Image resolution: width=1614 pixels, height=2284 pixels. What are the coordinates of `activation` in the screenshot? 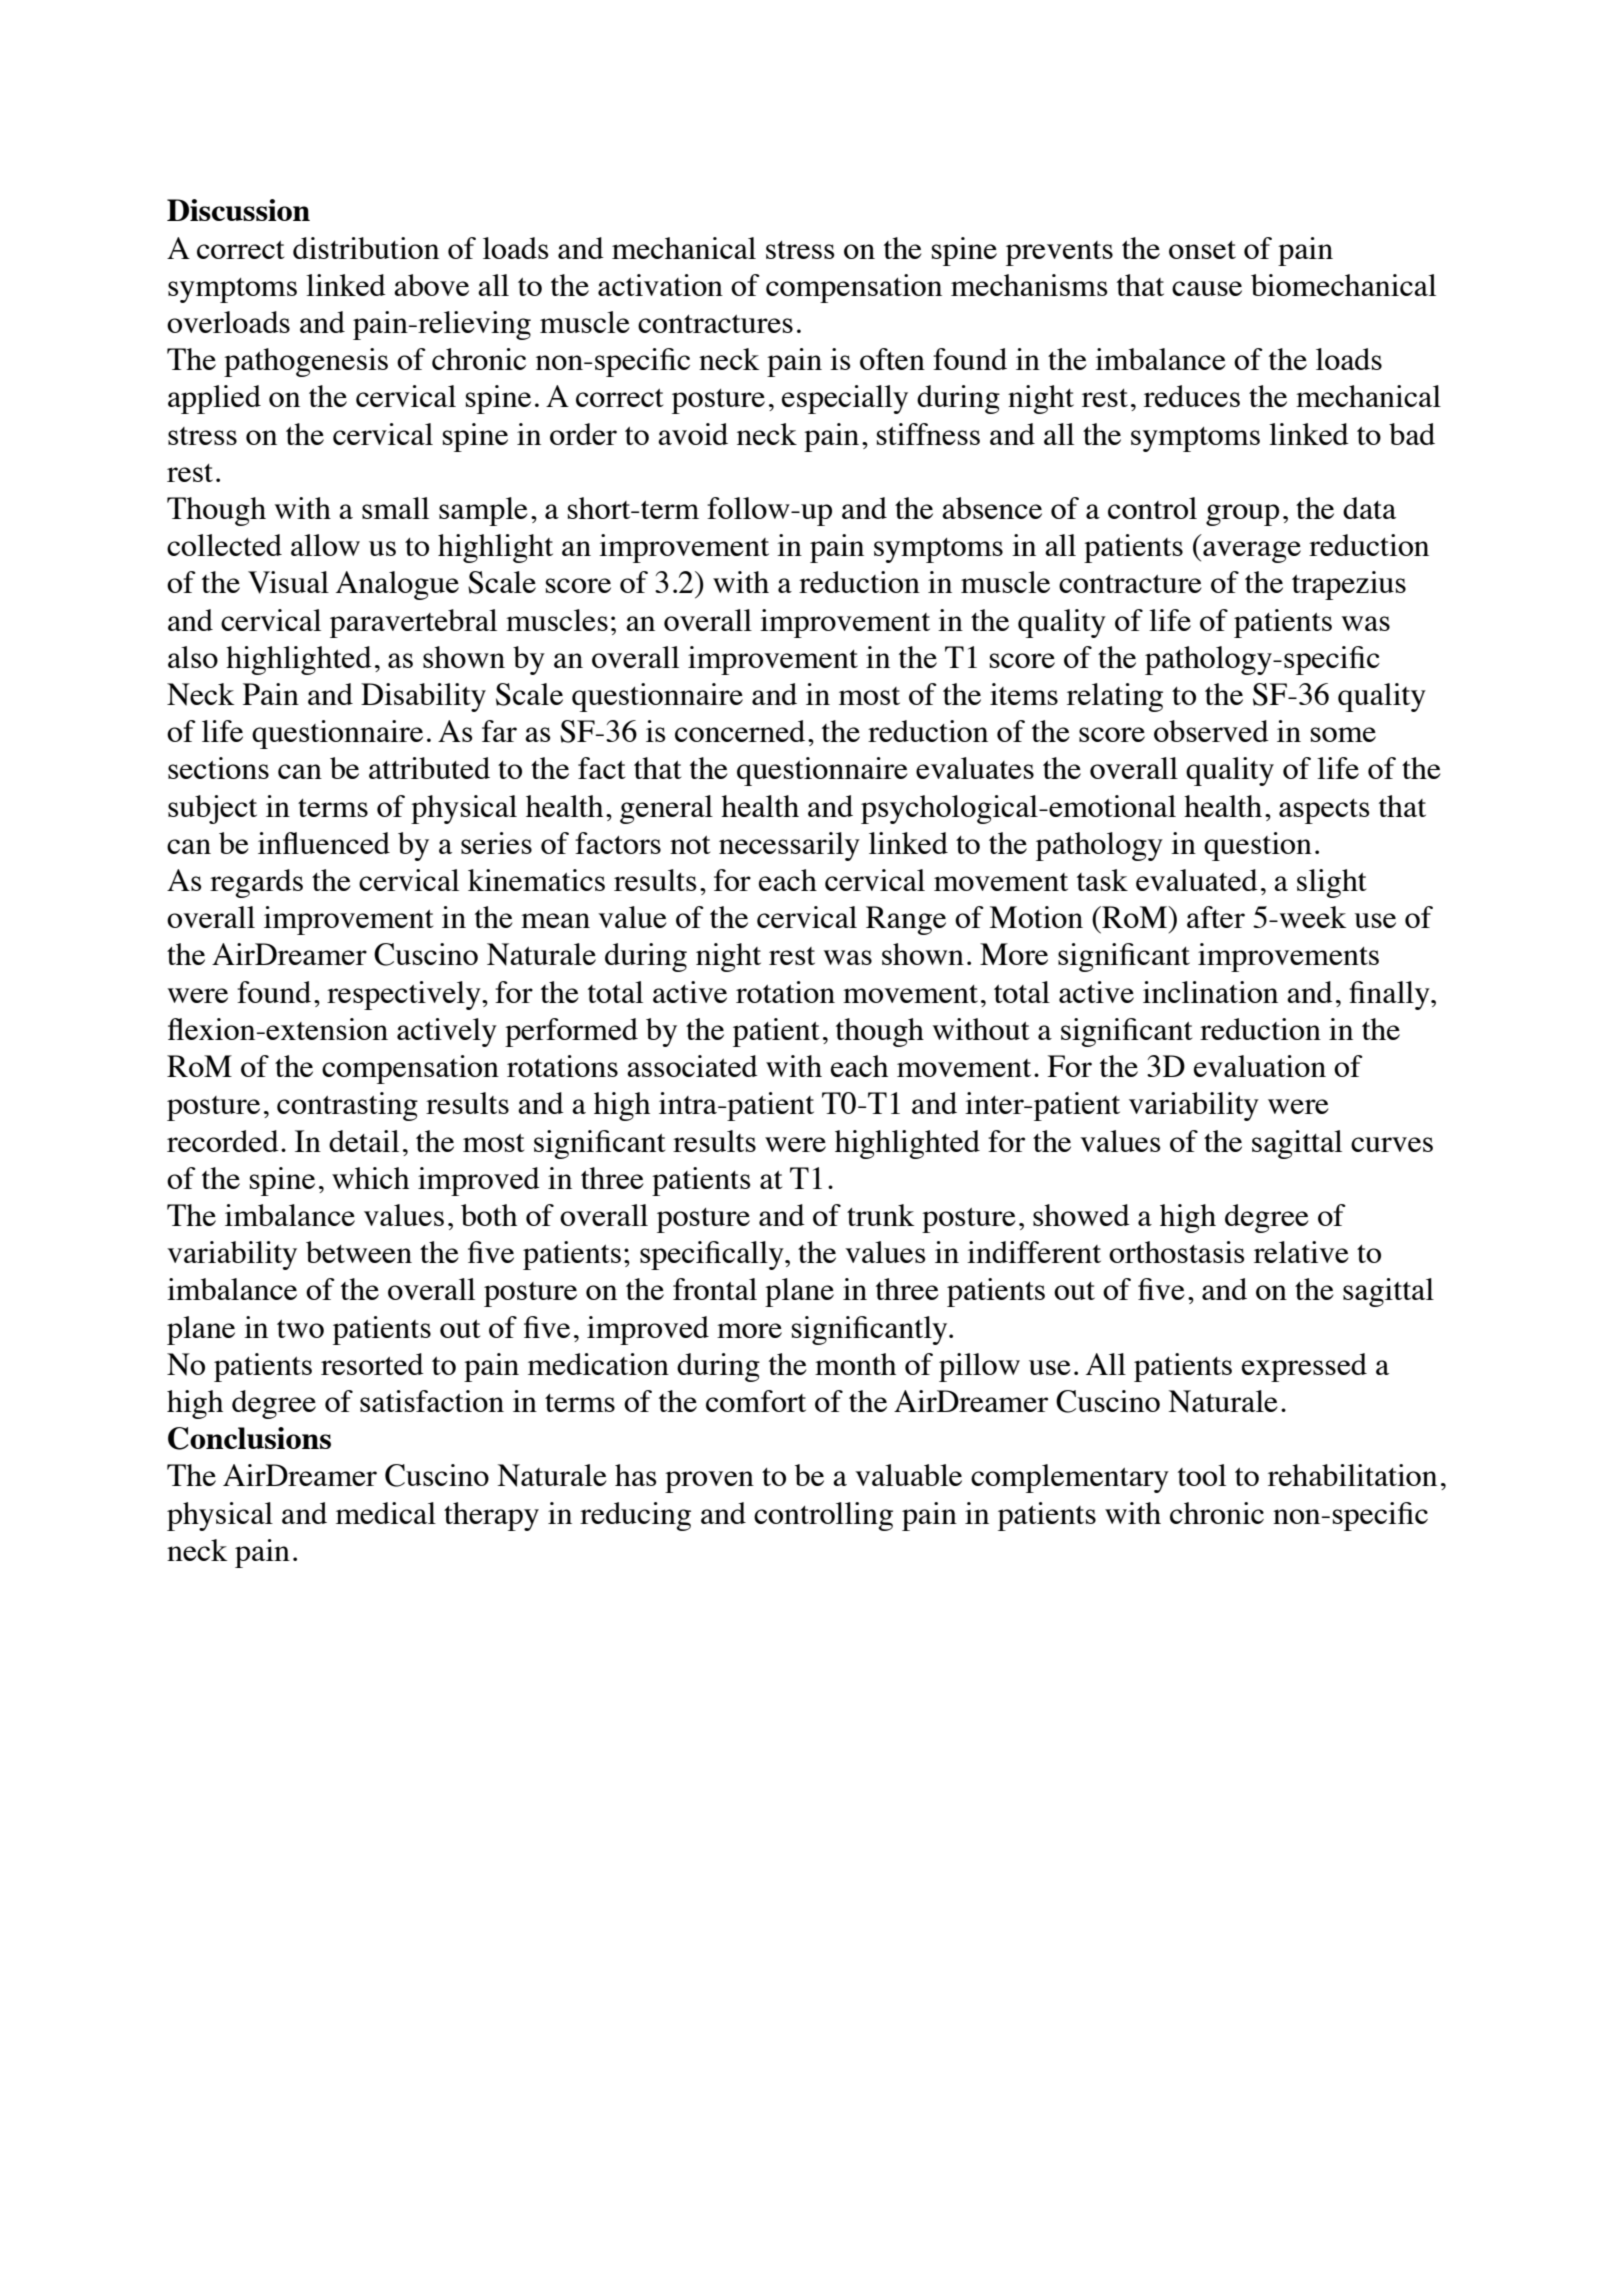 It's located at (660, 285).
